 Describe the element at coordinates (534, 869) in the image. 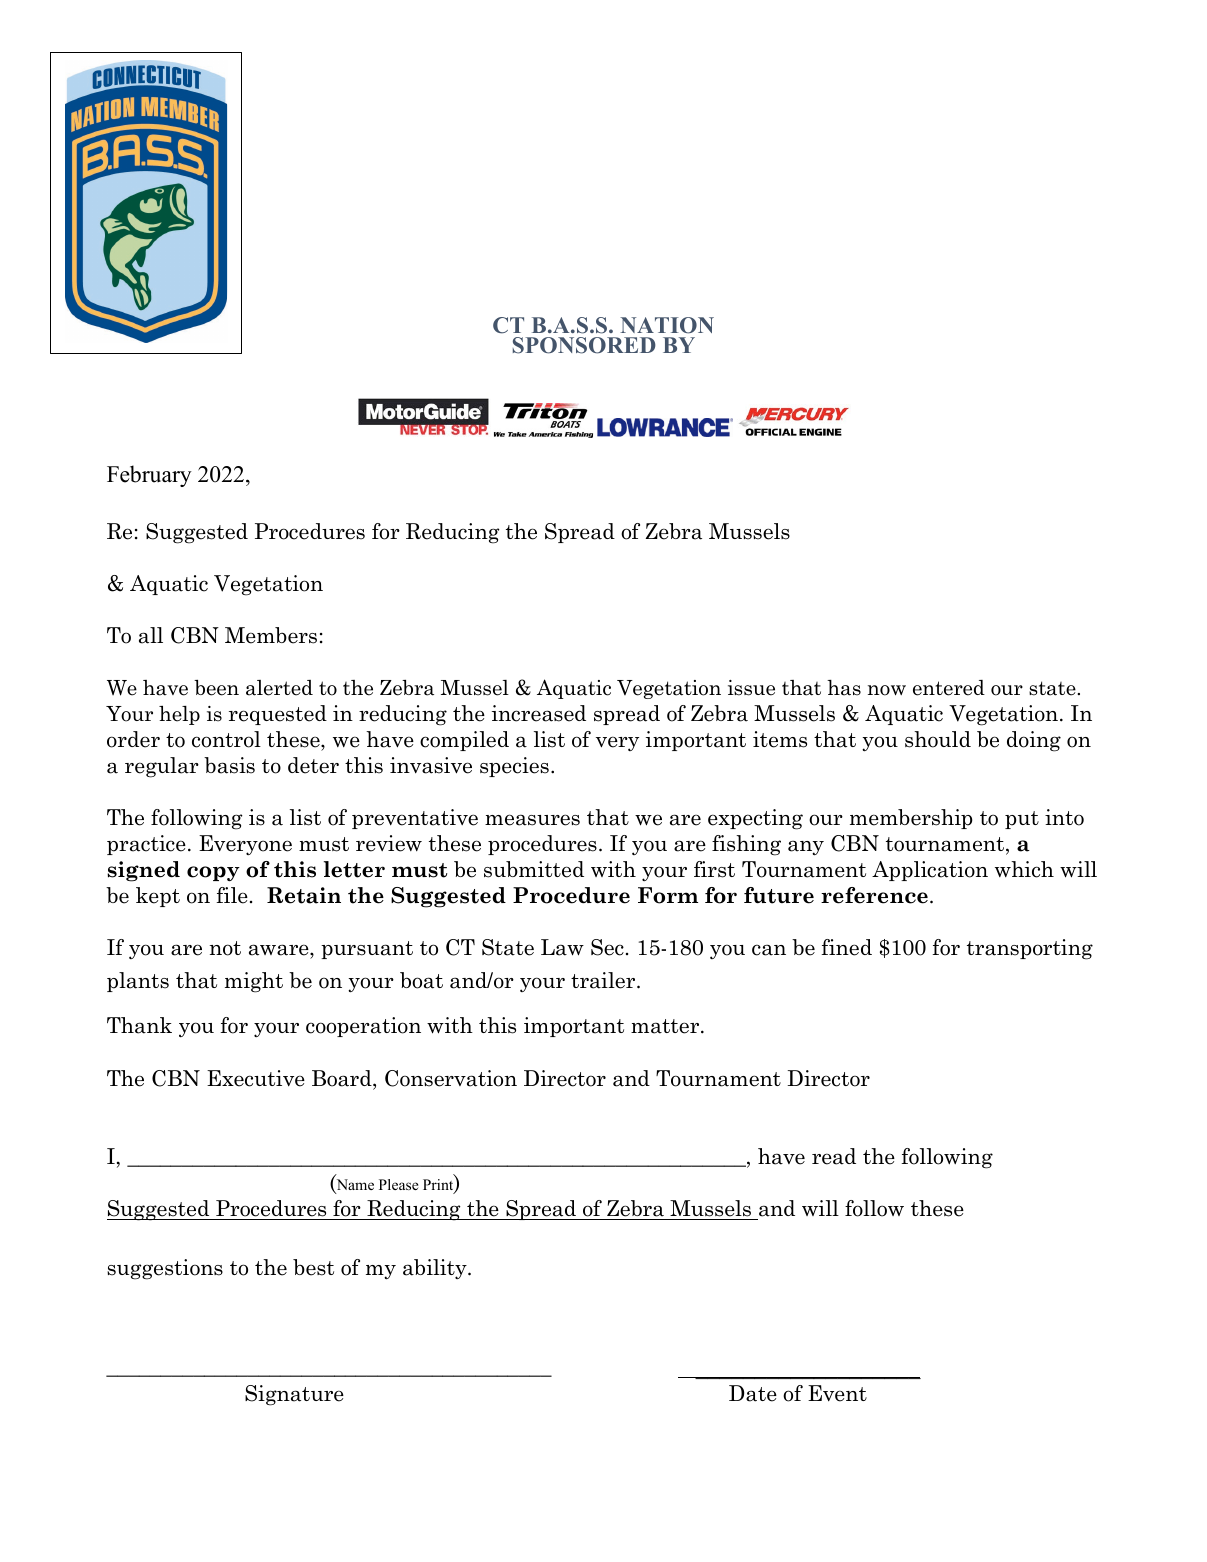

I see `submitted` at that location.
